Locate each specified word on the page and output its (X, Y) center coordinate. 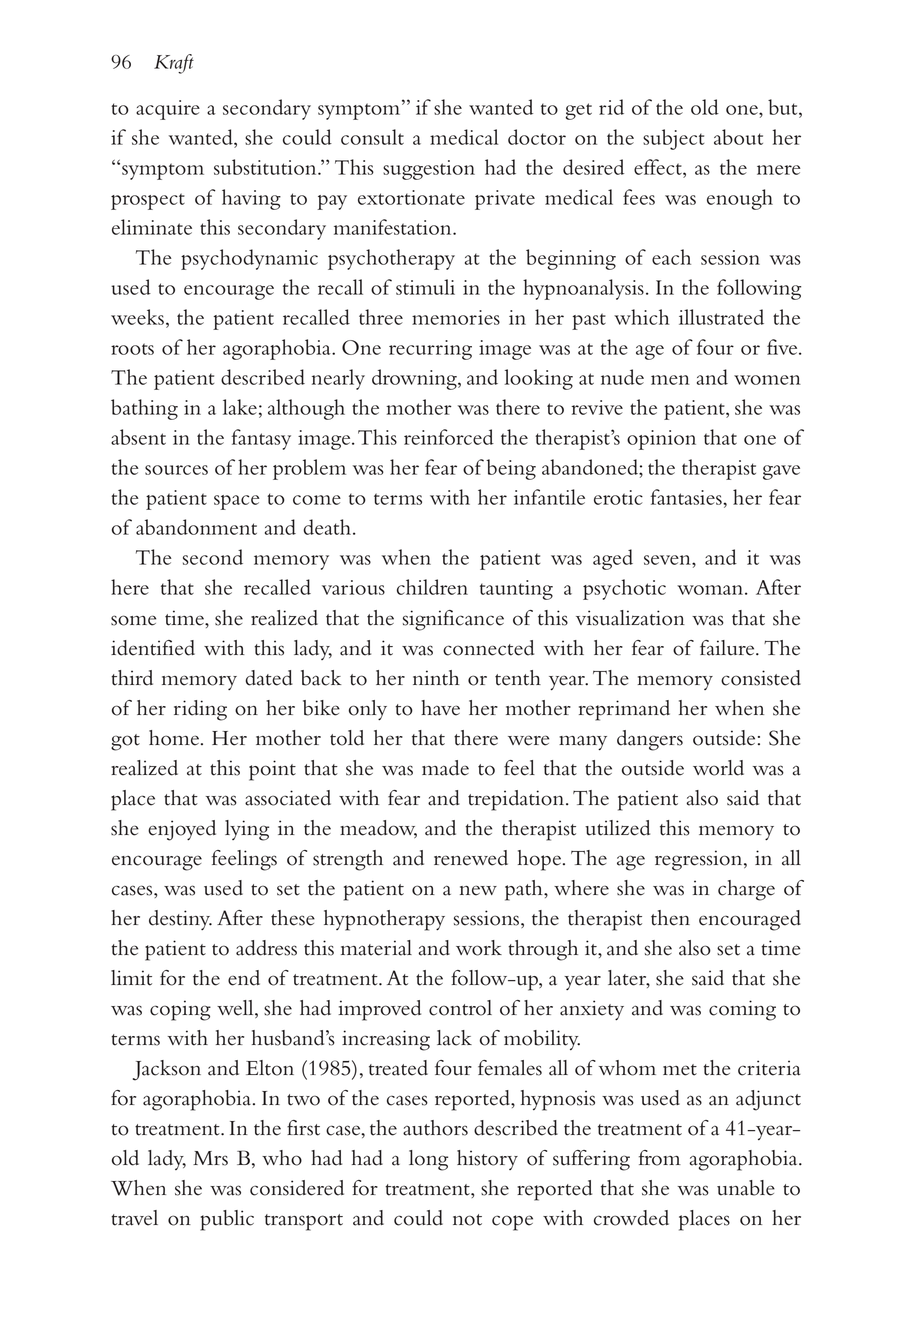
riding (200, 710)
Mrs (210, 1158)
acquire (168, 110)
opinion (661, 440)
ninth (436, 678)
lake (240, 407)
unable (746, 1188)
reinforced (449, 437)
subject (673, 139)
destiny (180, 920)
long (428, 1160)
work (479, 948)
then (670, 918)
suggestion (429, 170)
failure (728, 648)
